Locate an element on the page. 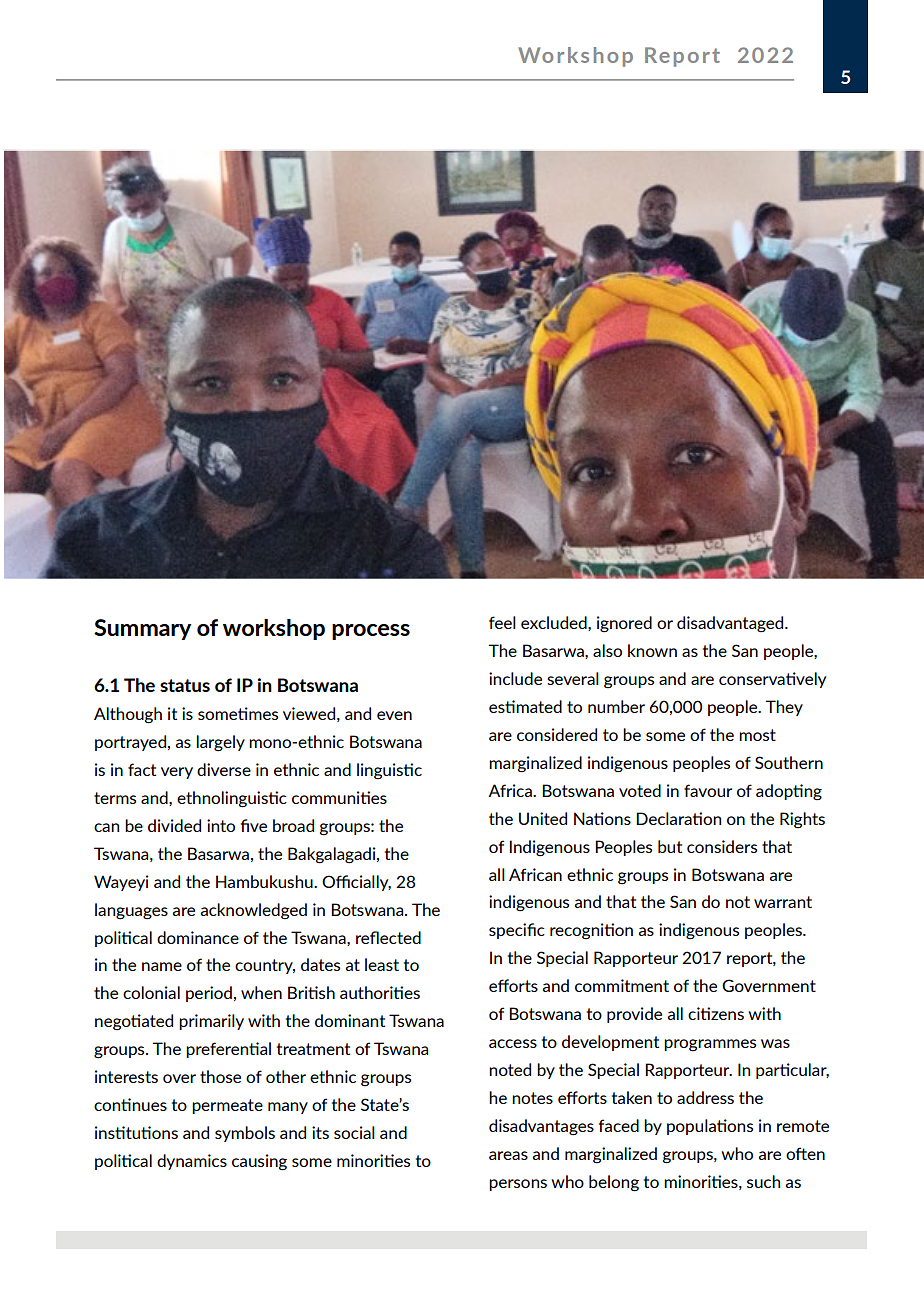 This document has width=924, height=1308. period is located at coordinates (209, 994).
